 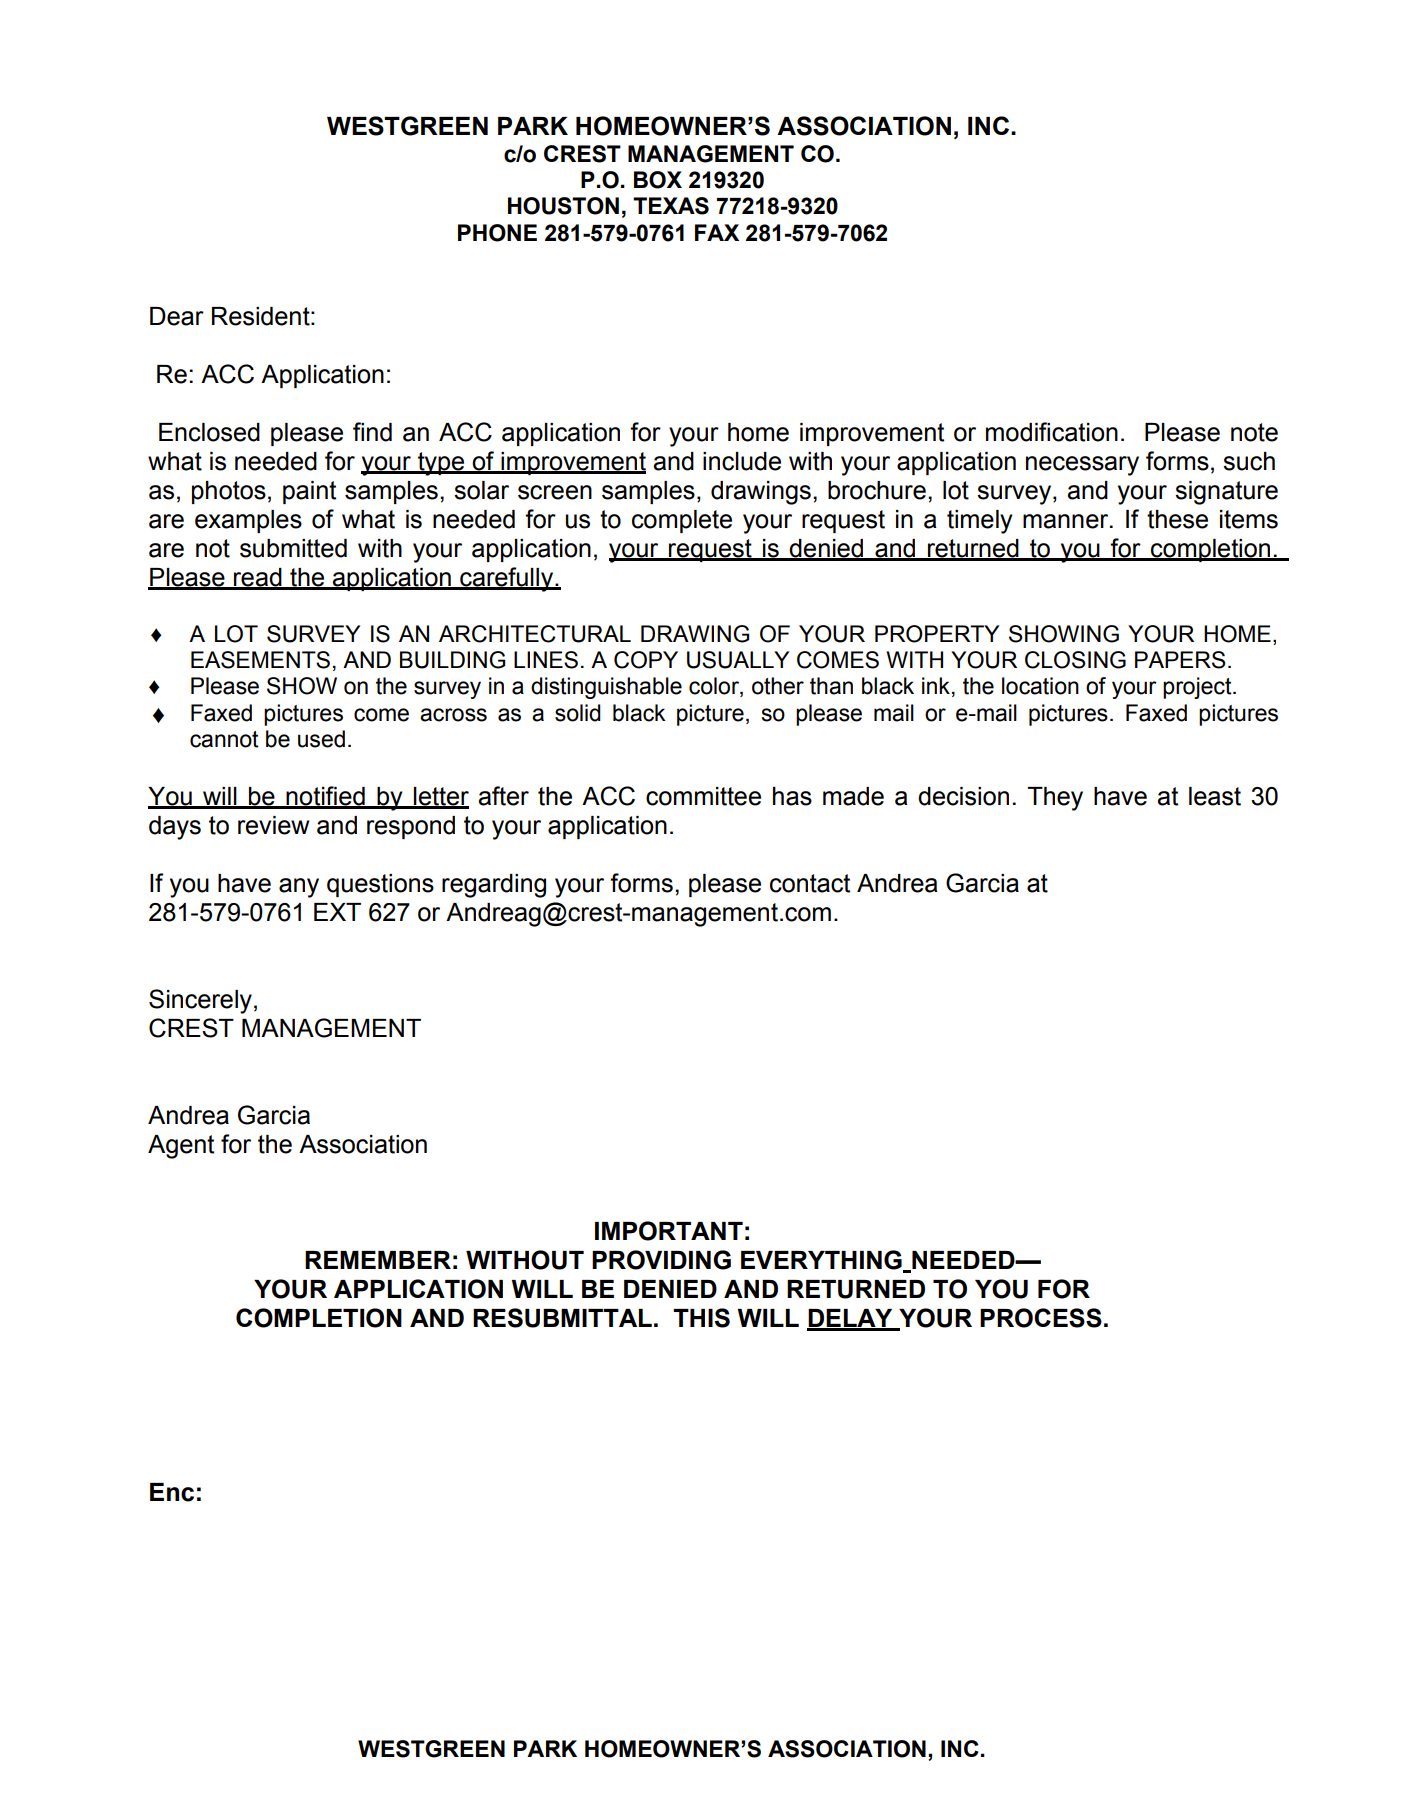 I want to click on PHONE, so click(x=497, y=233).
